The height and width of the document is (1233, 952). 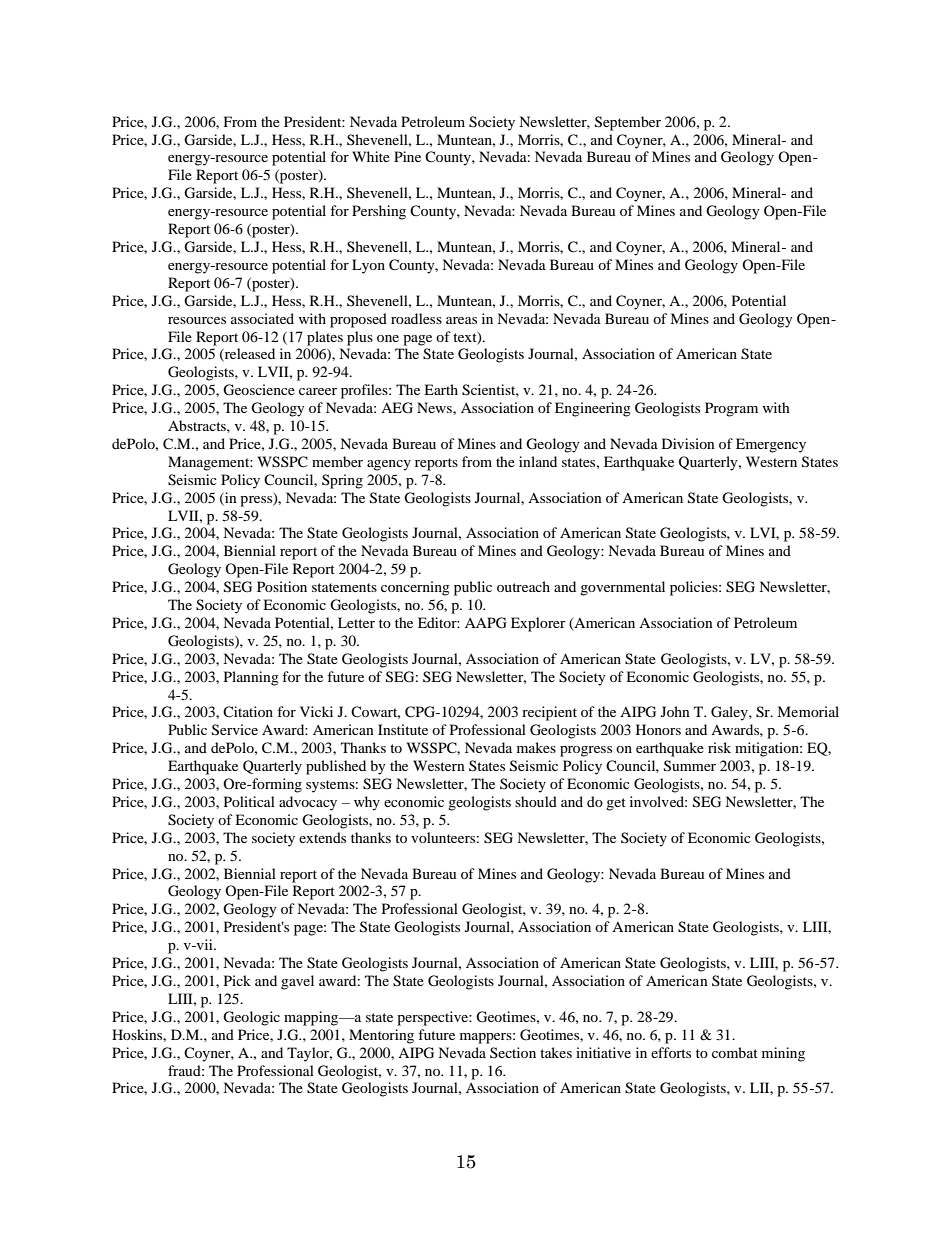 What do you see at coordinates (371, 156) in the document?
I see `White` at bounding box center [371, 156].
